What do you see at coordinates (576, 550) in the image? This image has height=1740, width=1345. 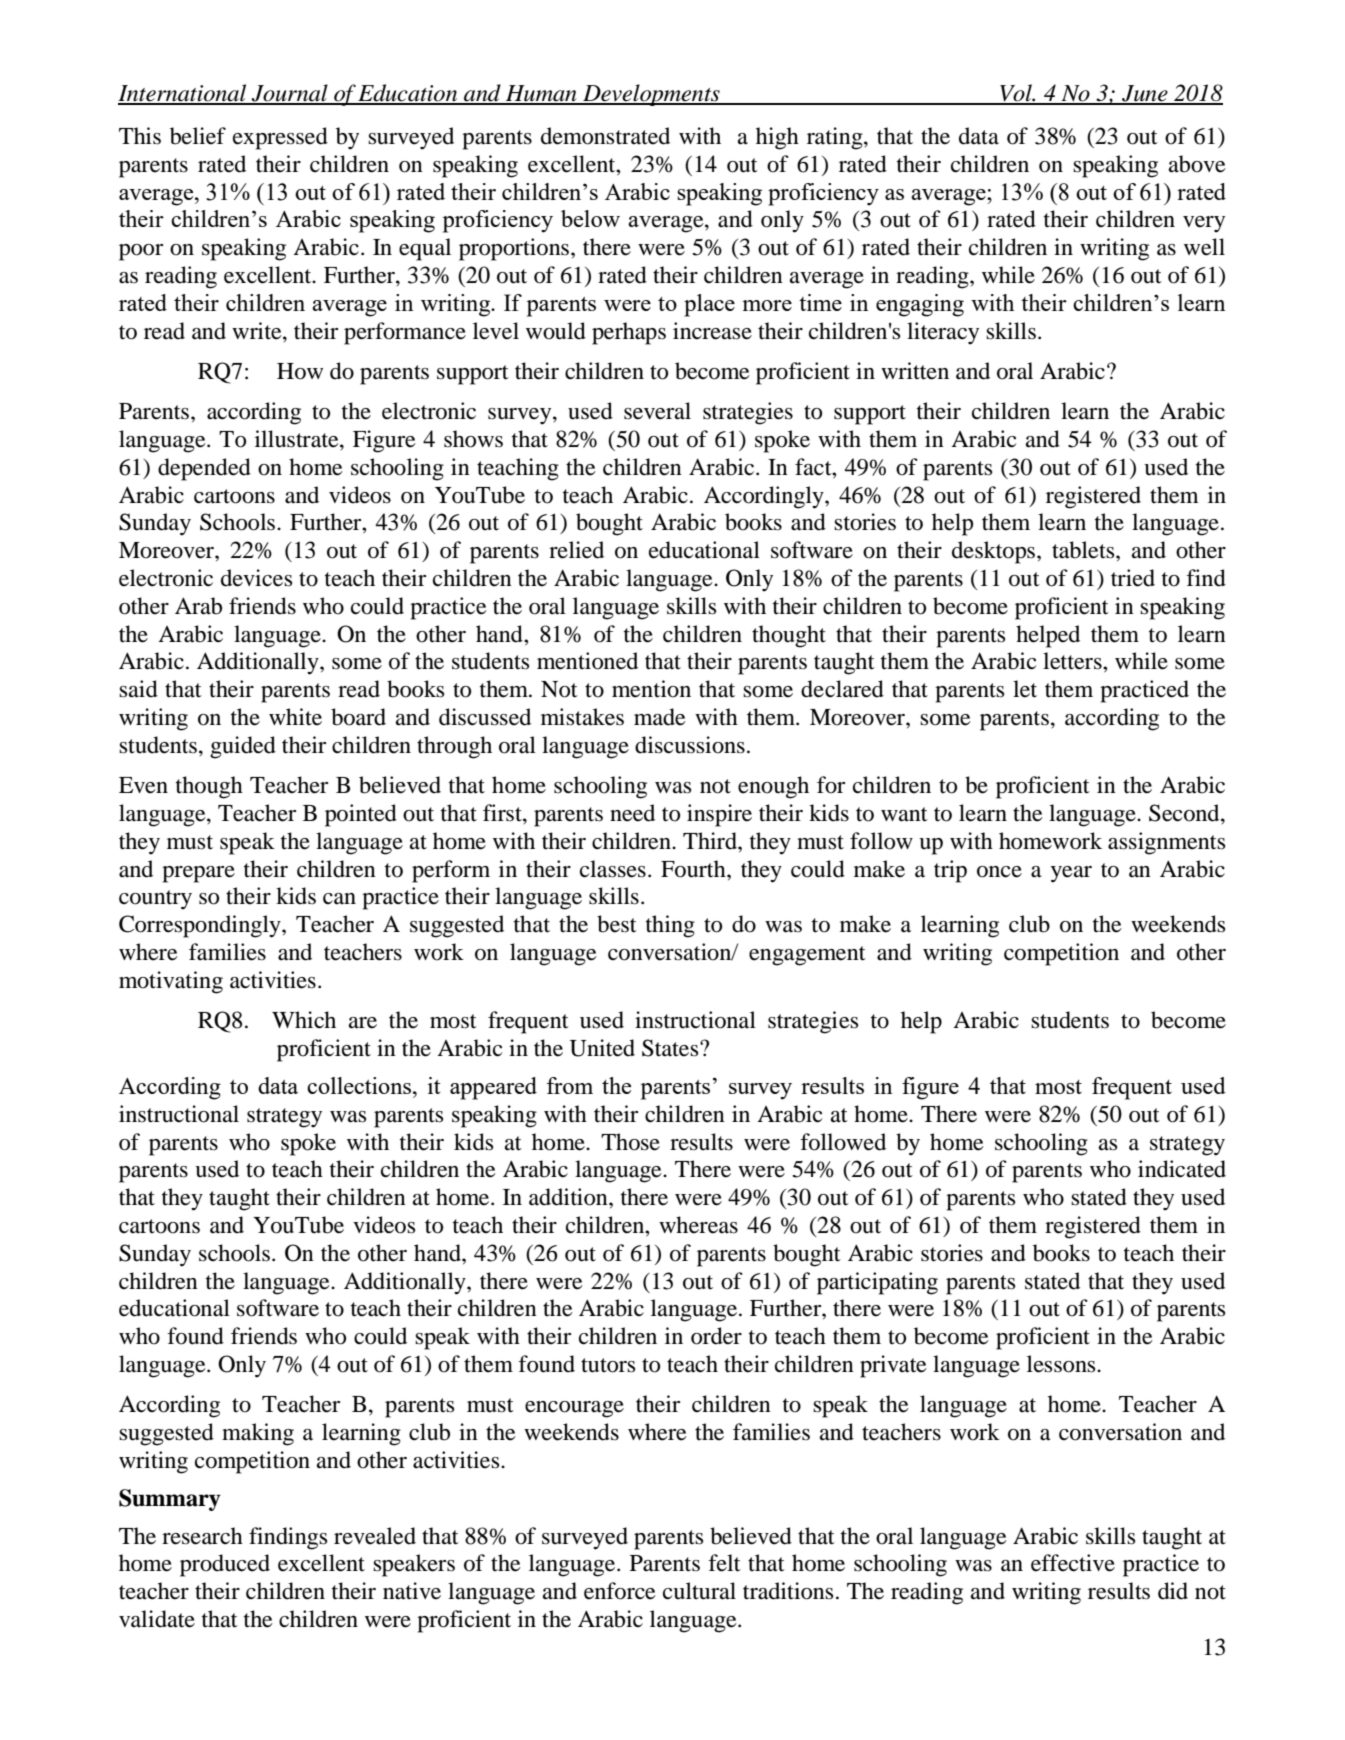 I see `relied` at bounding box center [576, 550].
